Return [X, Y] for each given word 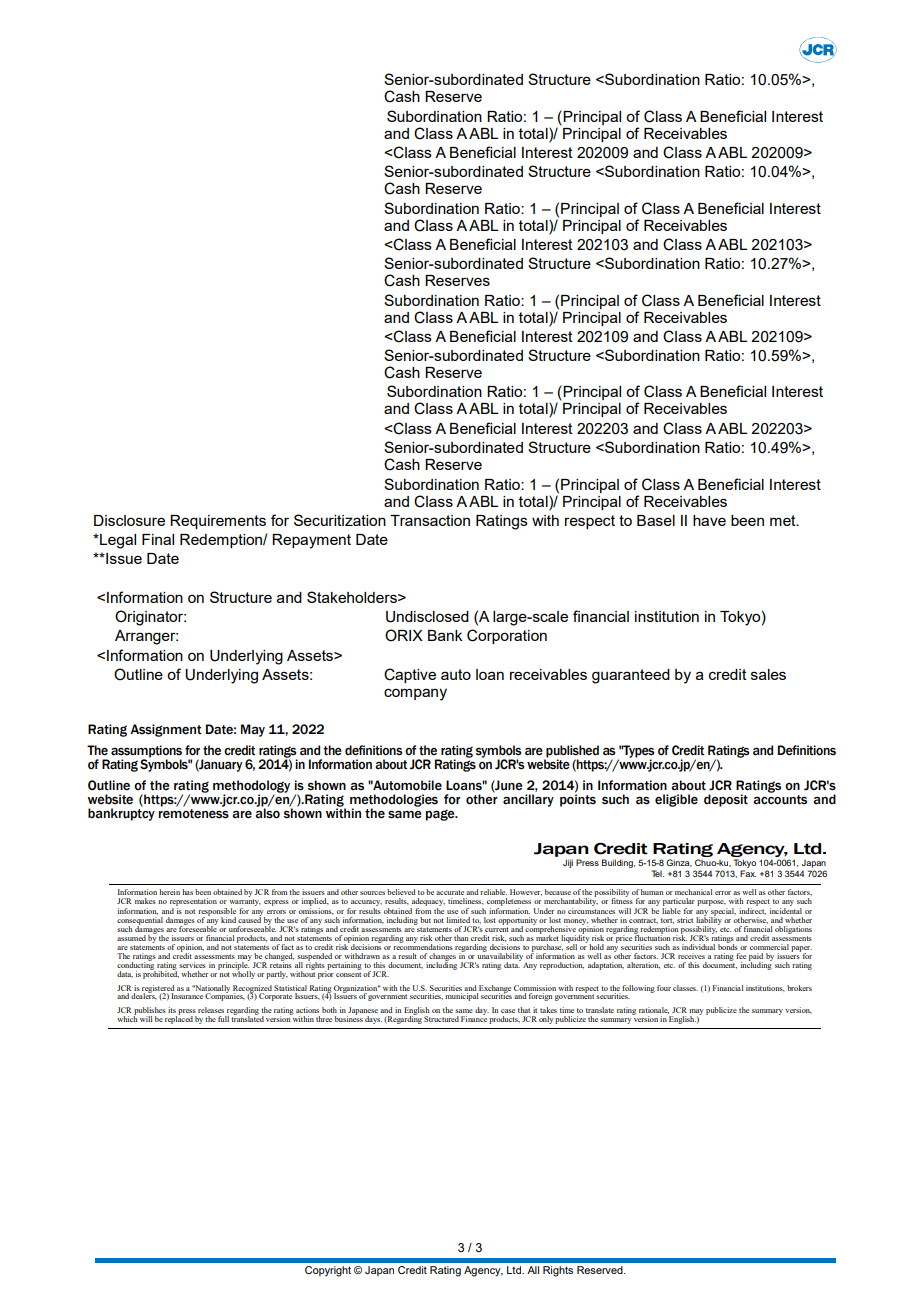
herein [169, 892]
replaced [179, 1019]
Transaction [430, 520]
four [664, 988]
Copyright [328, 1271]
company [415, 694]
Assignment [166, 730]
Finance [474, 1018]
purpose [711, 903]
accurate [450, 892]
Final [158, 539]
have [709, 520]
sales [768, 674]
